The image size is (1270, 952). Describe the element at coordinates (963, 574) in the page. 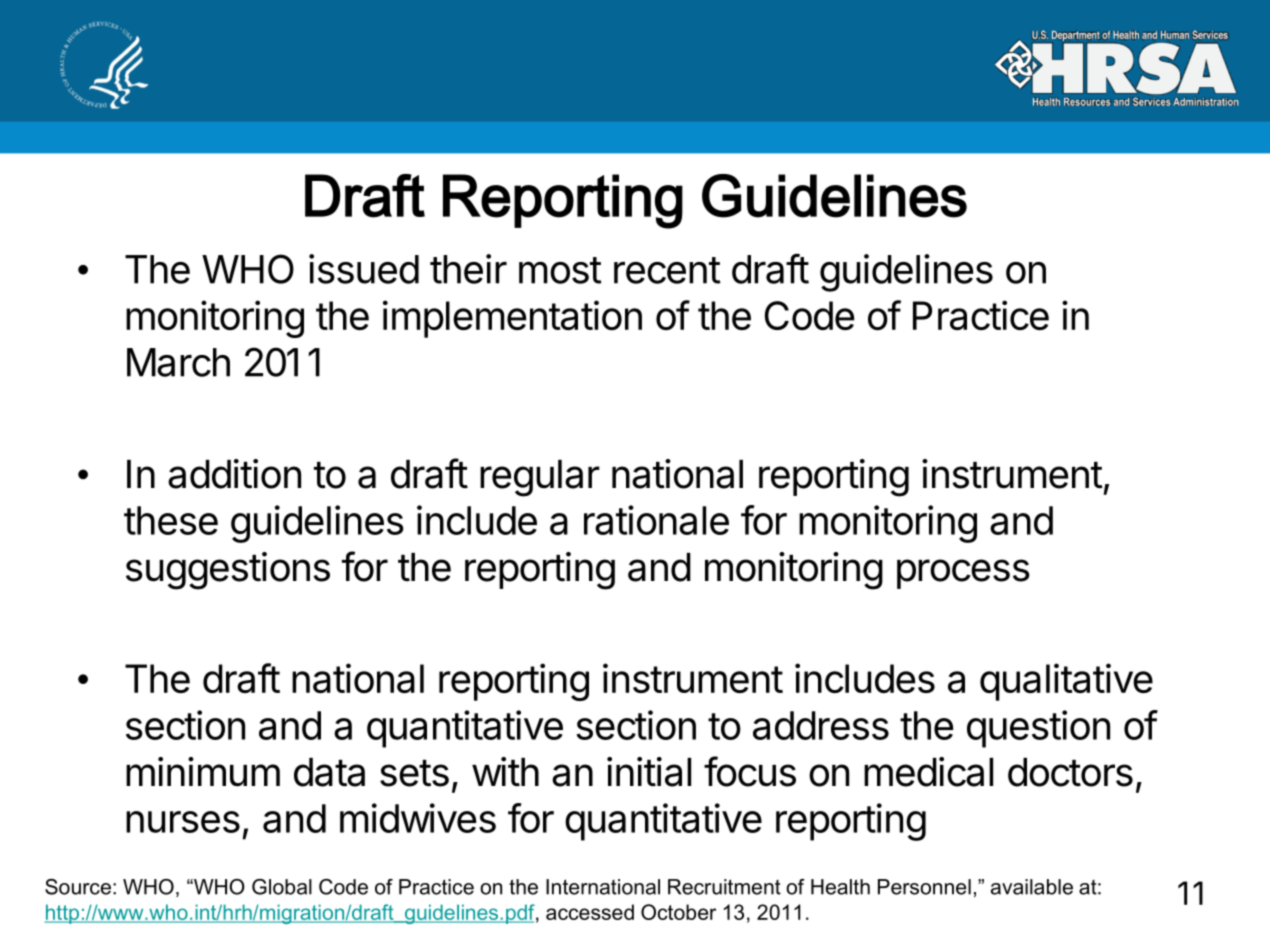

I see `process` at that location.
